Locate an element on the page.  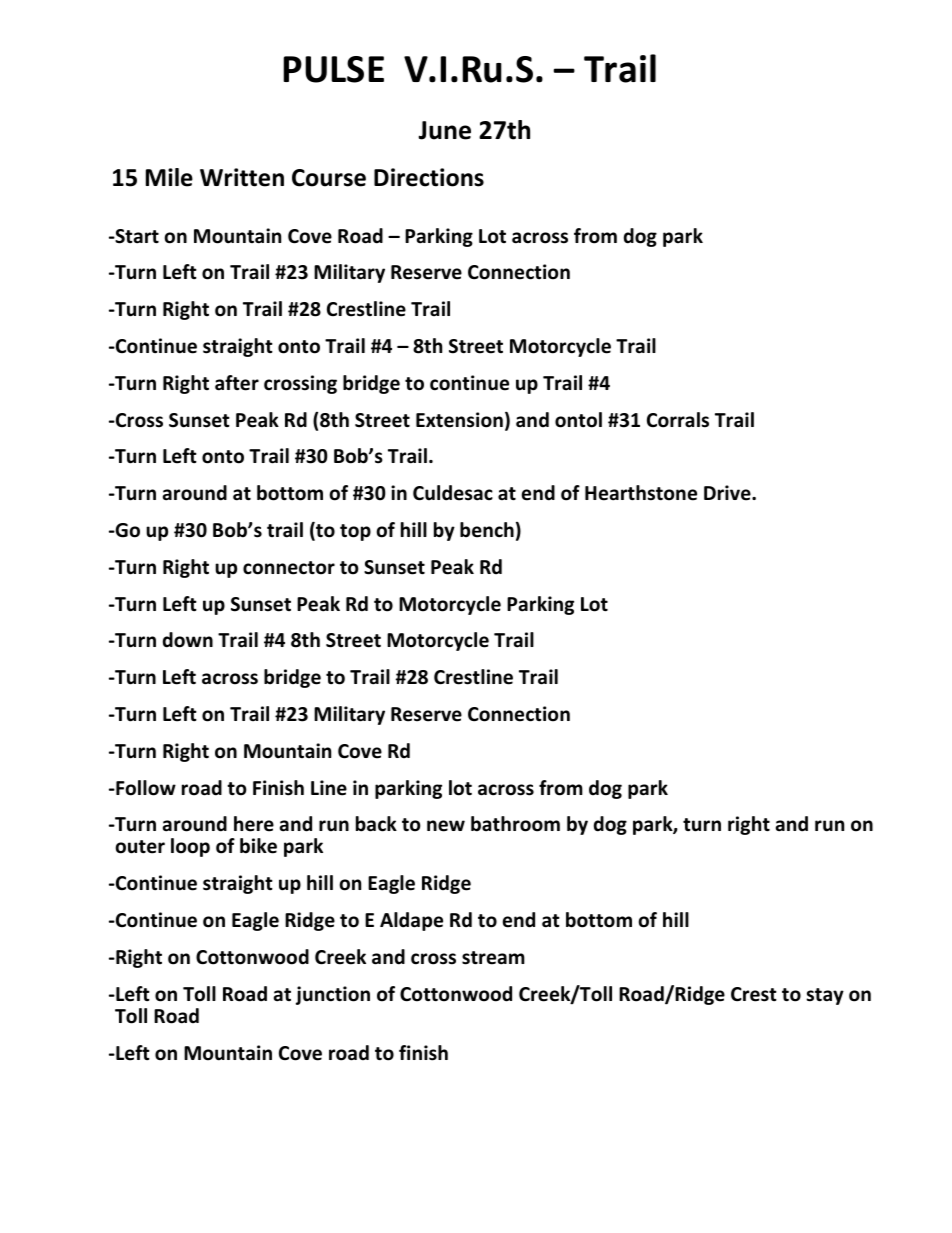
PULSE is located at coordinates (333, 69).
